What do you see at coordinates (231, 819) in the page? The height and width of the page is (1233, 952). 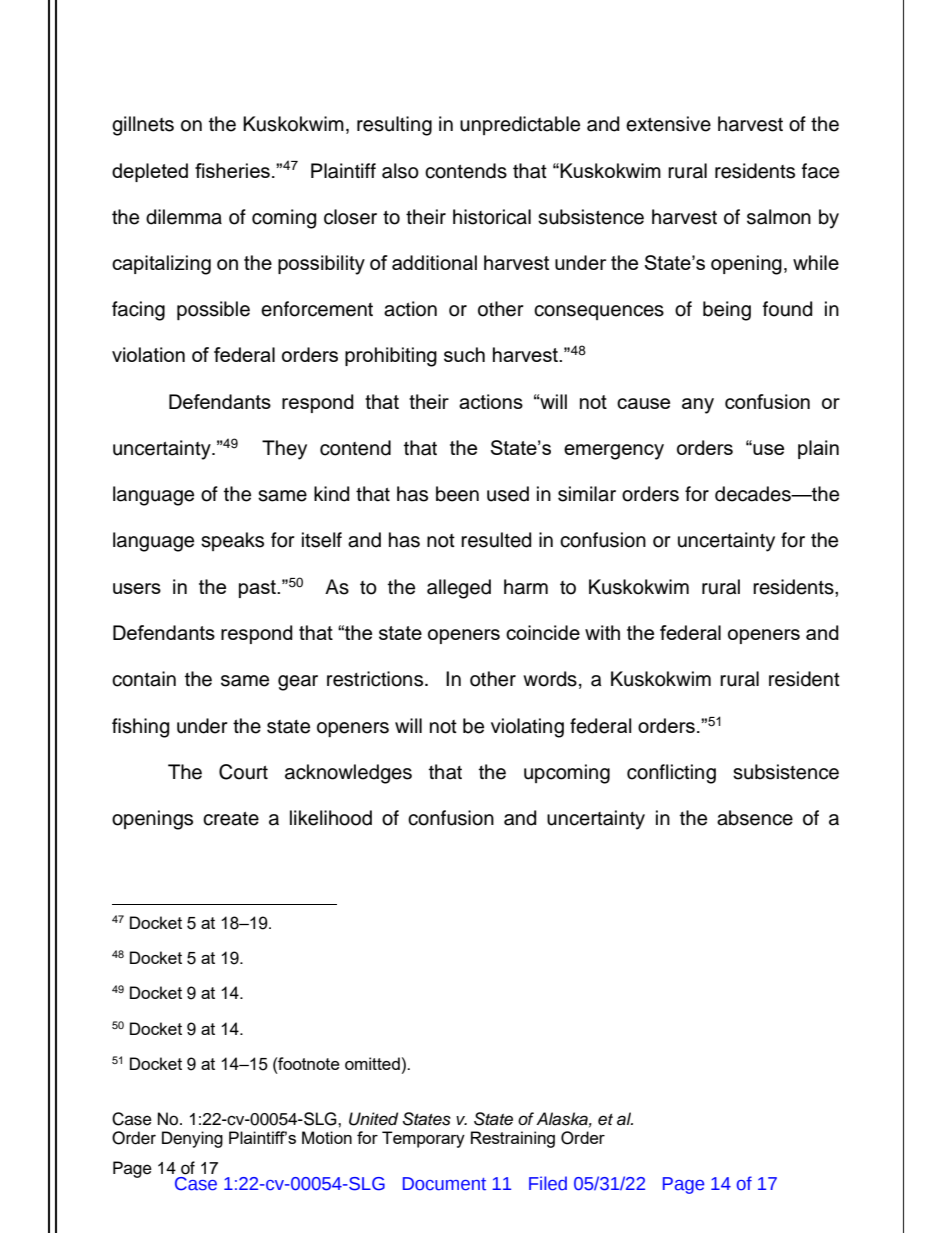 I see `create` at bounding box center [231, 819].
